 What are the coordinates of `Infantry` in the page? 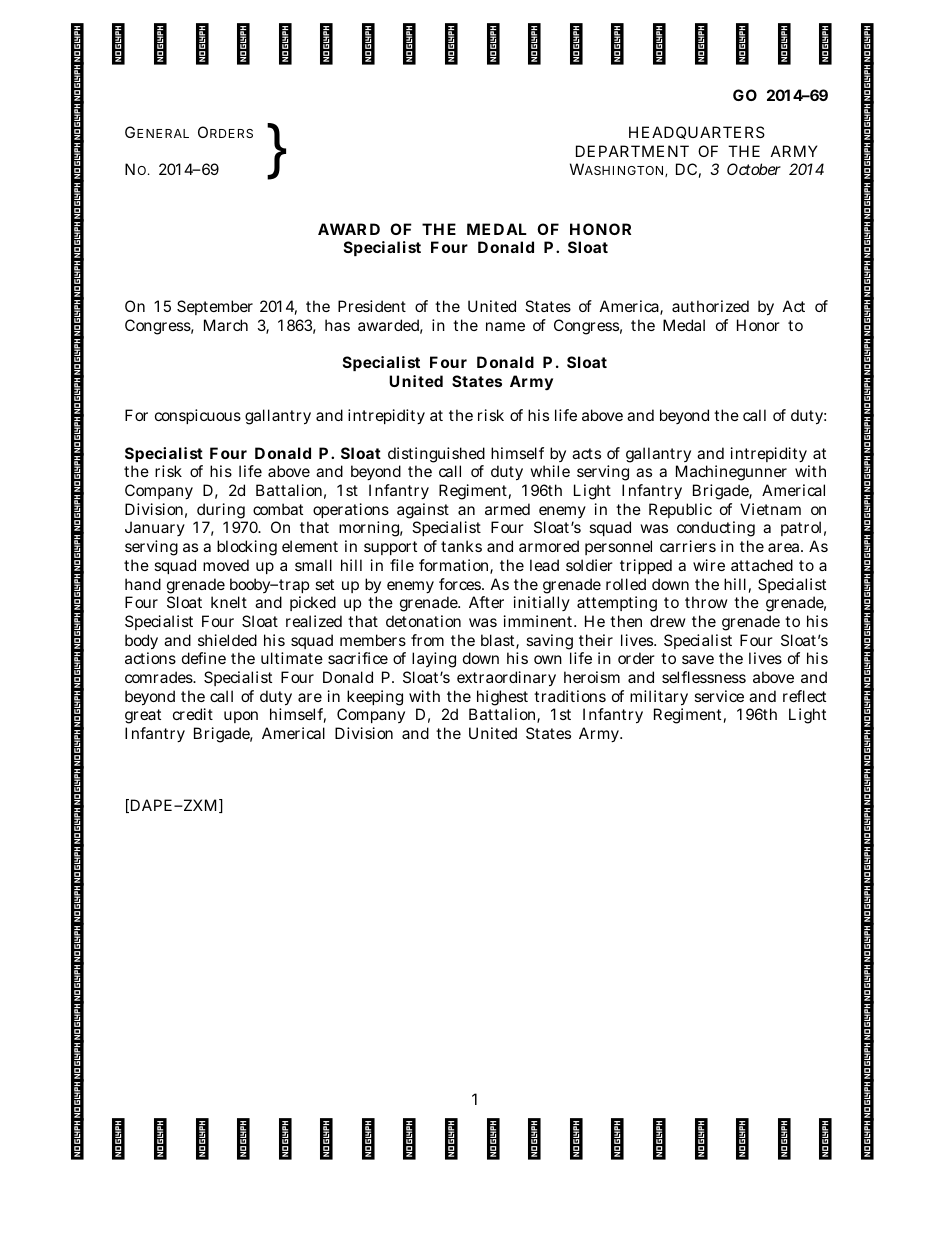 It's located at (155, 735).
